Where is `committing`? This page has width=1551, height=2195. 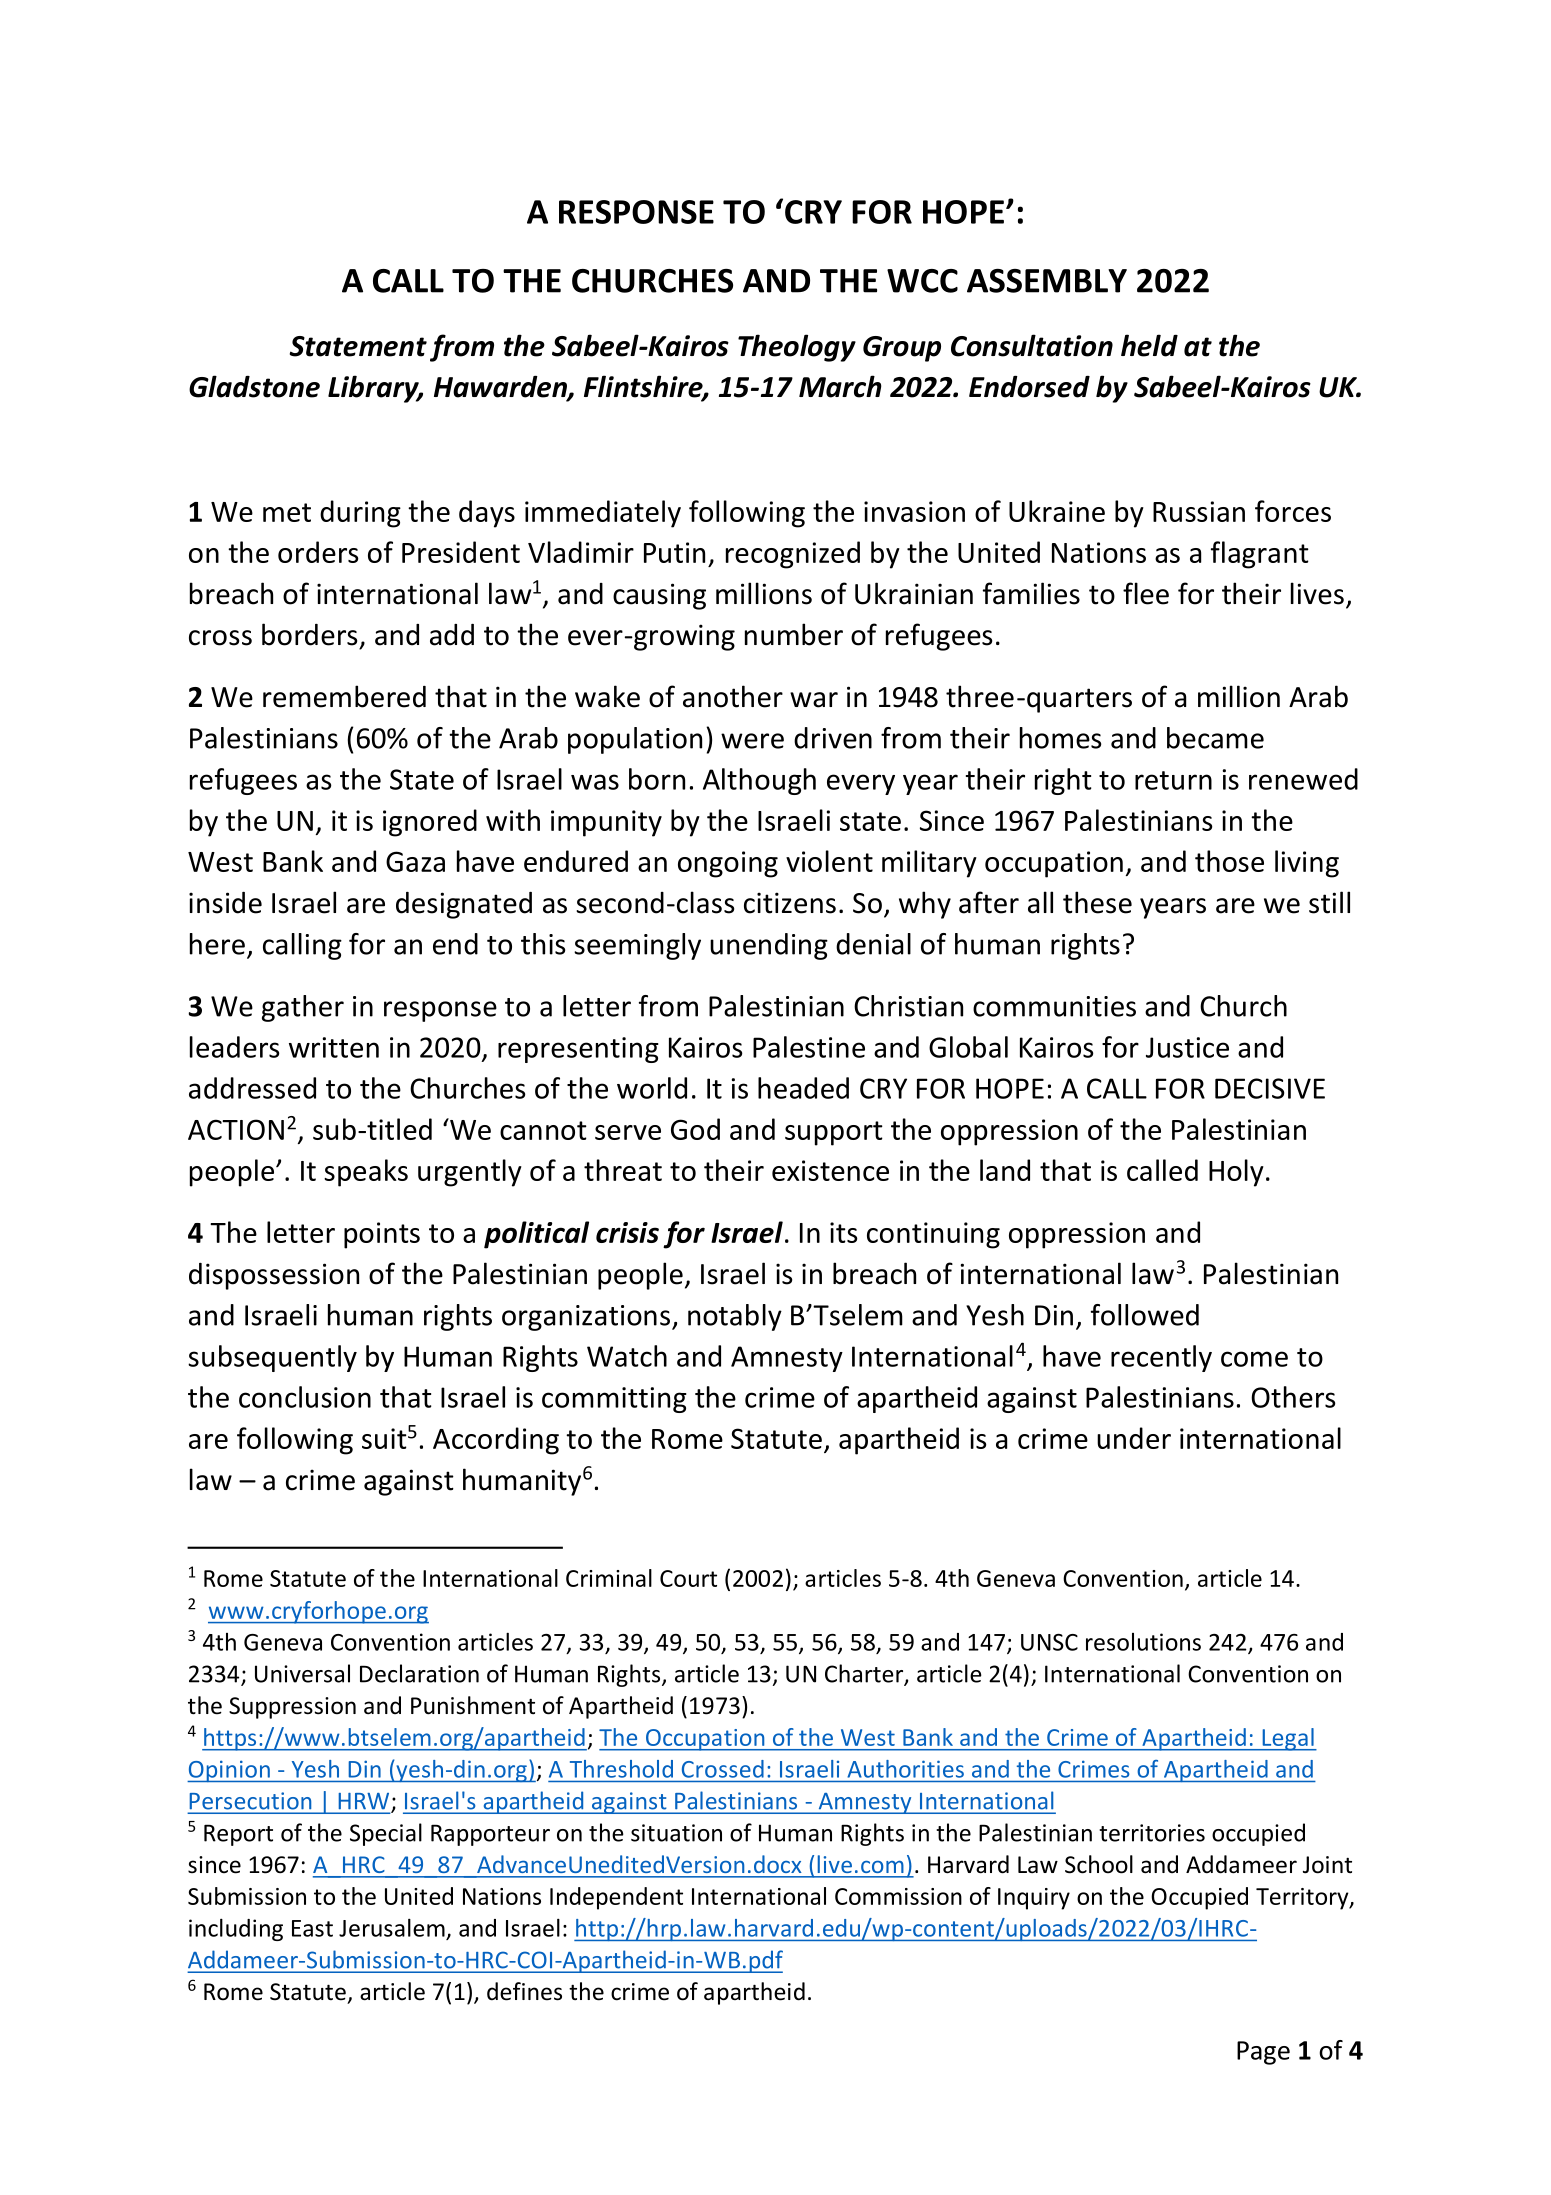 committing is located at coordinates (614, 1400).
